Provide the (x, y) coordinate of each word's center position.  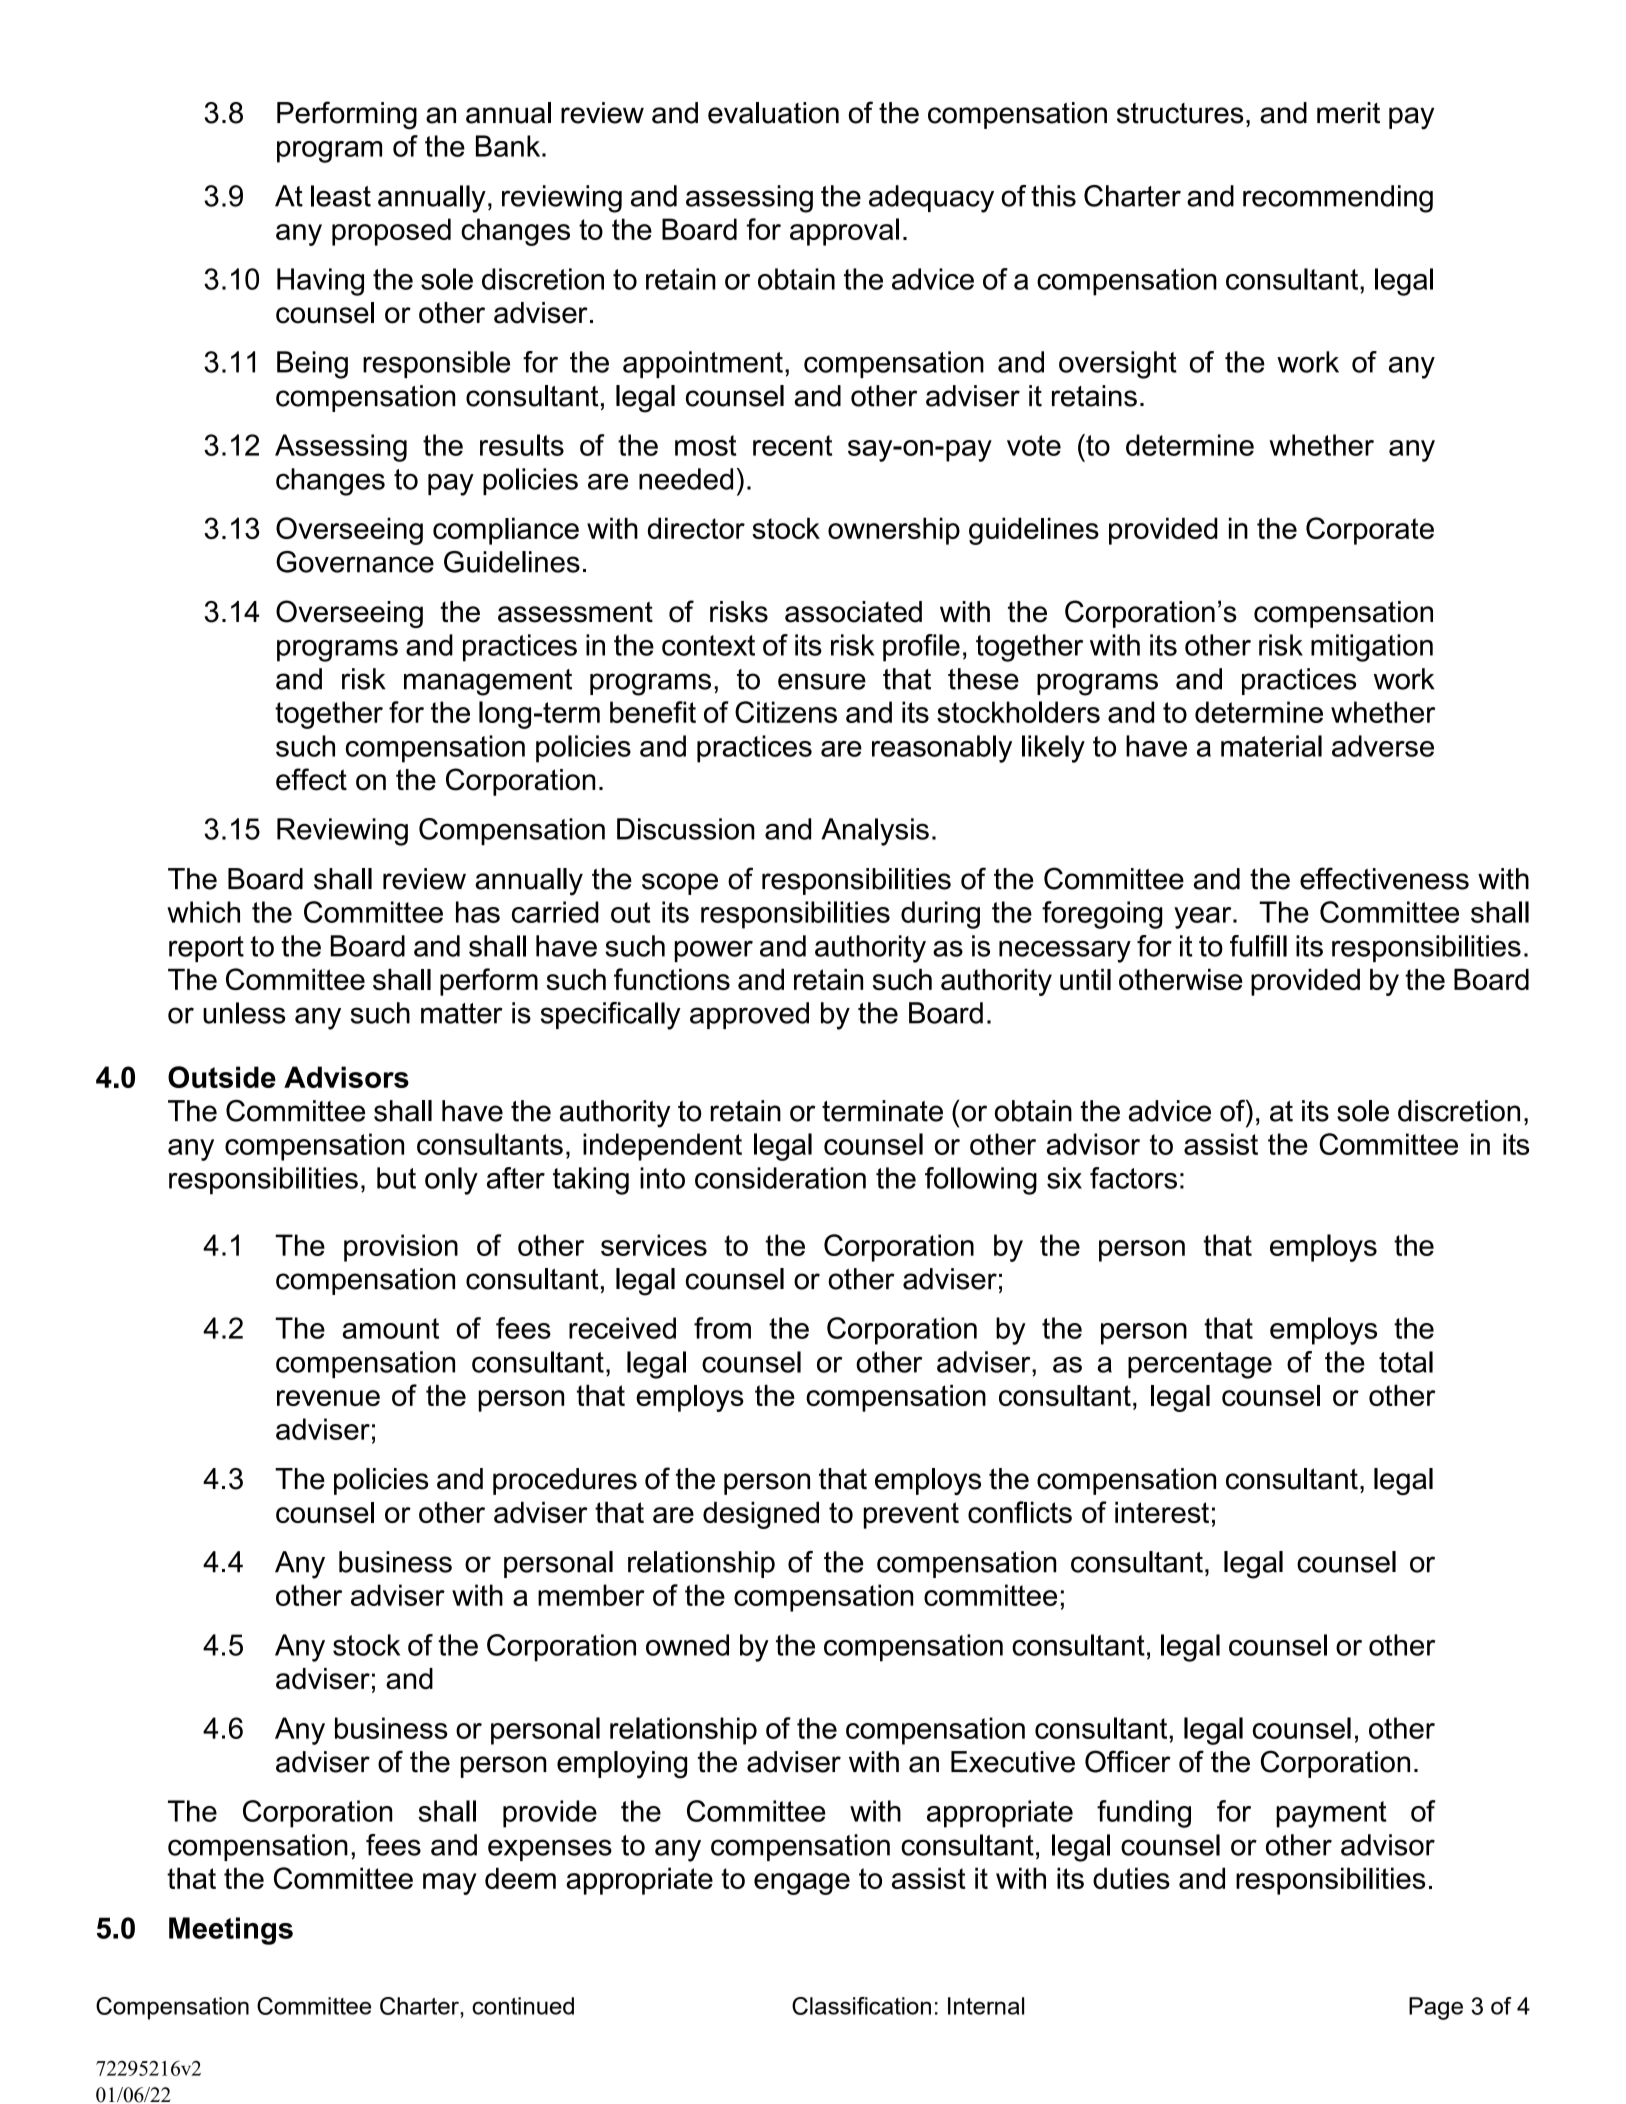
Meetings (231, 1931)
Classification (861, 2006)
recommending (1338, 199)
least (341, 196)
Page (1436, 2008)
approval (844, 232)
